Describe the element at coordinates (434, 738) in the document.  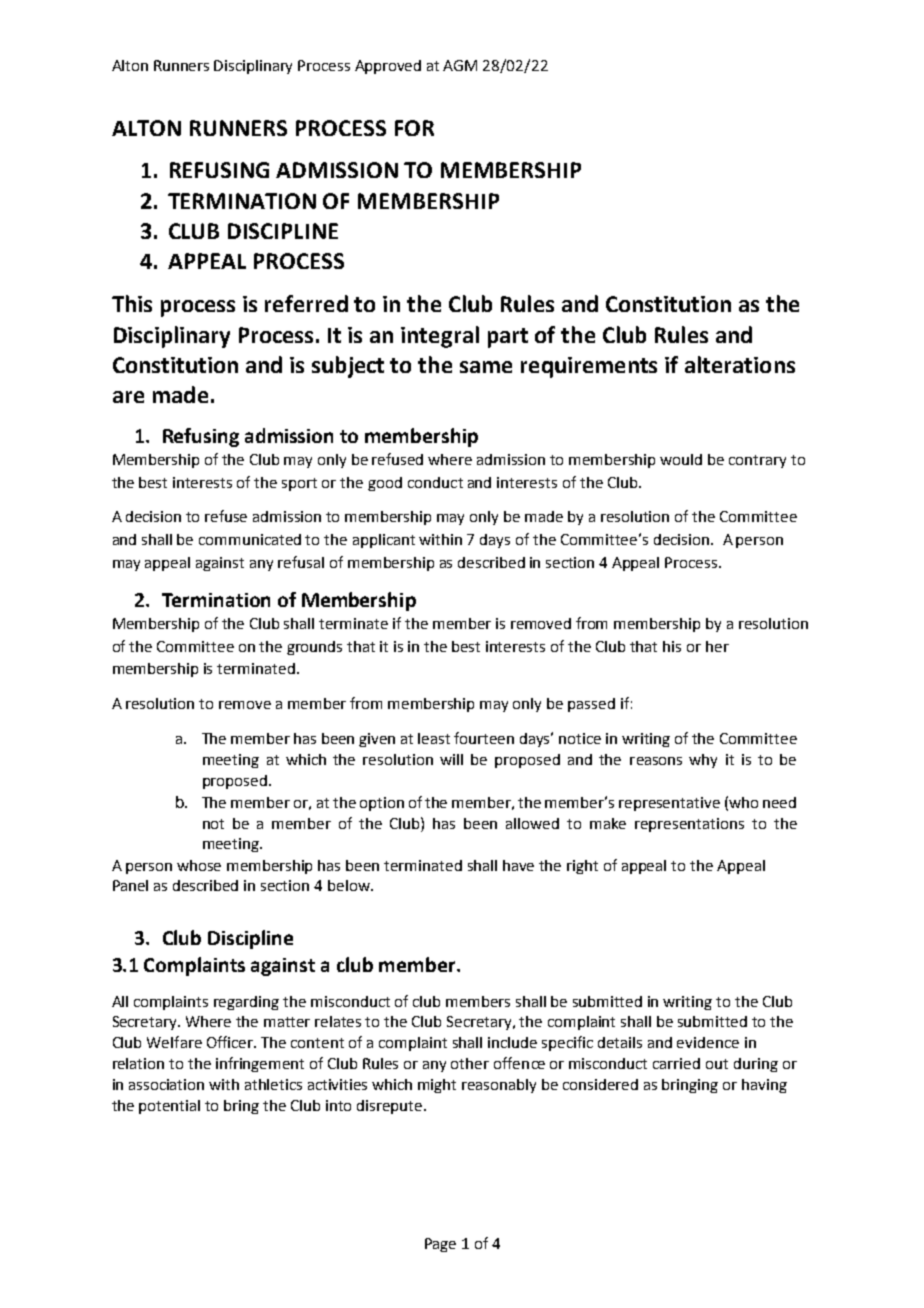
I see `least` at that location.
